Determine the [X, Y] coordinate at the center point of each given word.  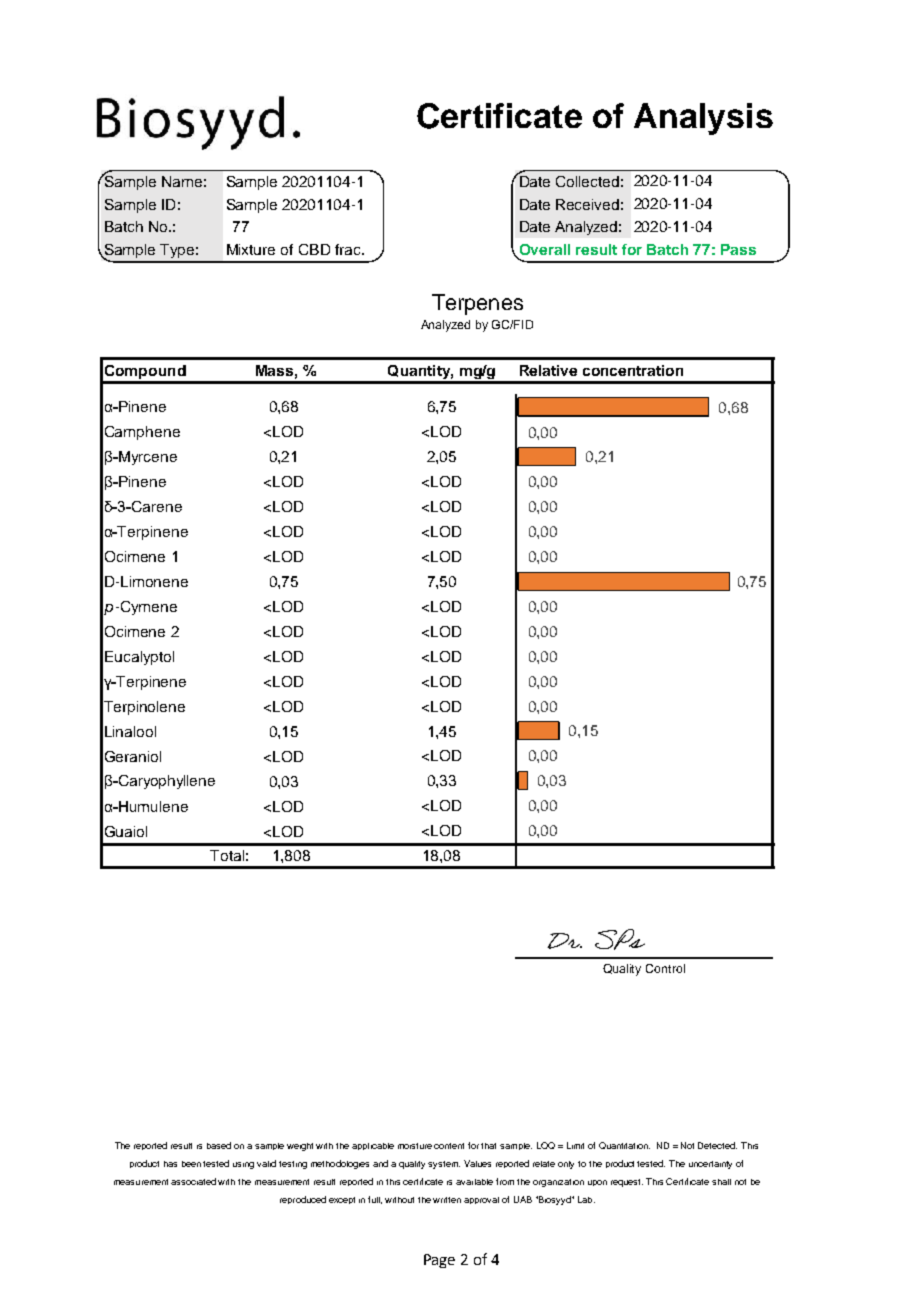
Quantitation [624, 1145]
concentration [633, 370]
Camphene [142, 433]
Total [227, 855]
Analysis [703, 119]
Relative [548, 370]
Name [182, 181]
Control [665, 968]
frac [349, 249]
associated [193, 1181]
